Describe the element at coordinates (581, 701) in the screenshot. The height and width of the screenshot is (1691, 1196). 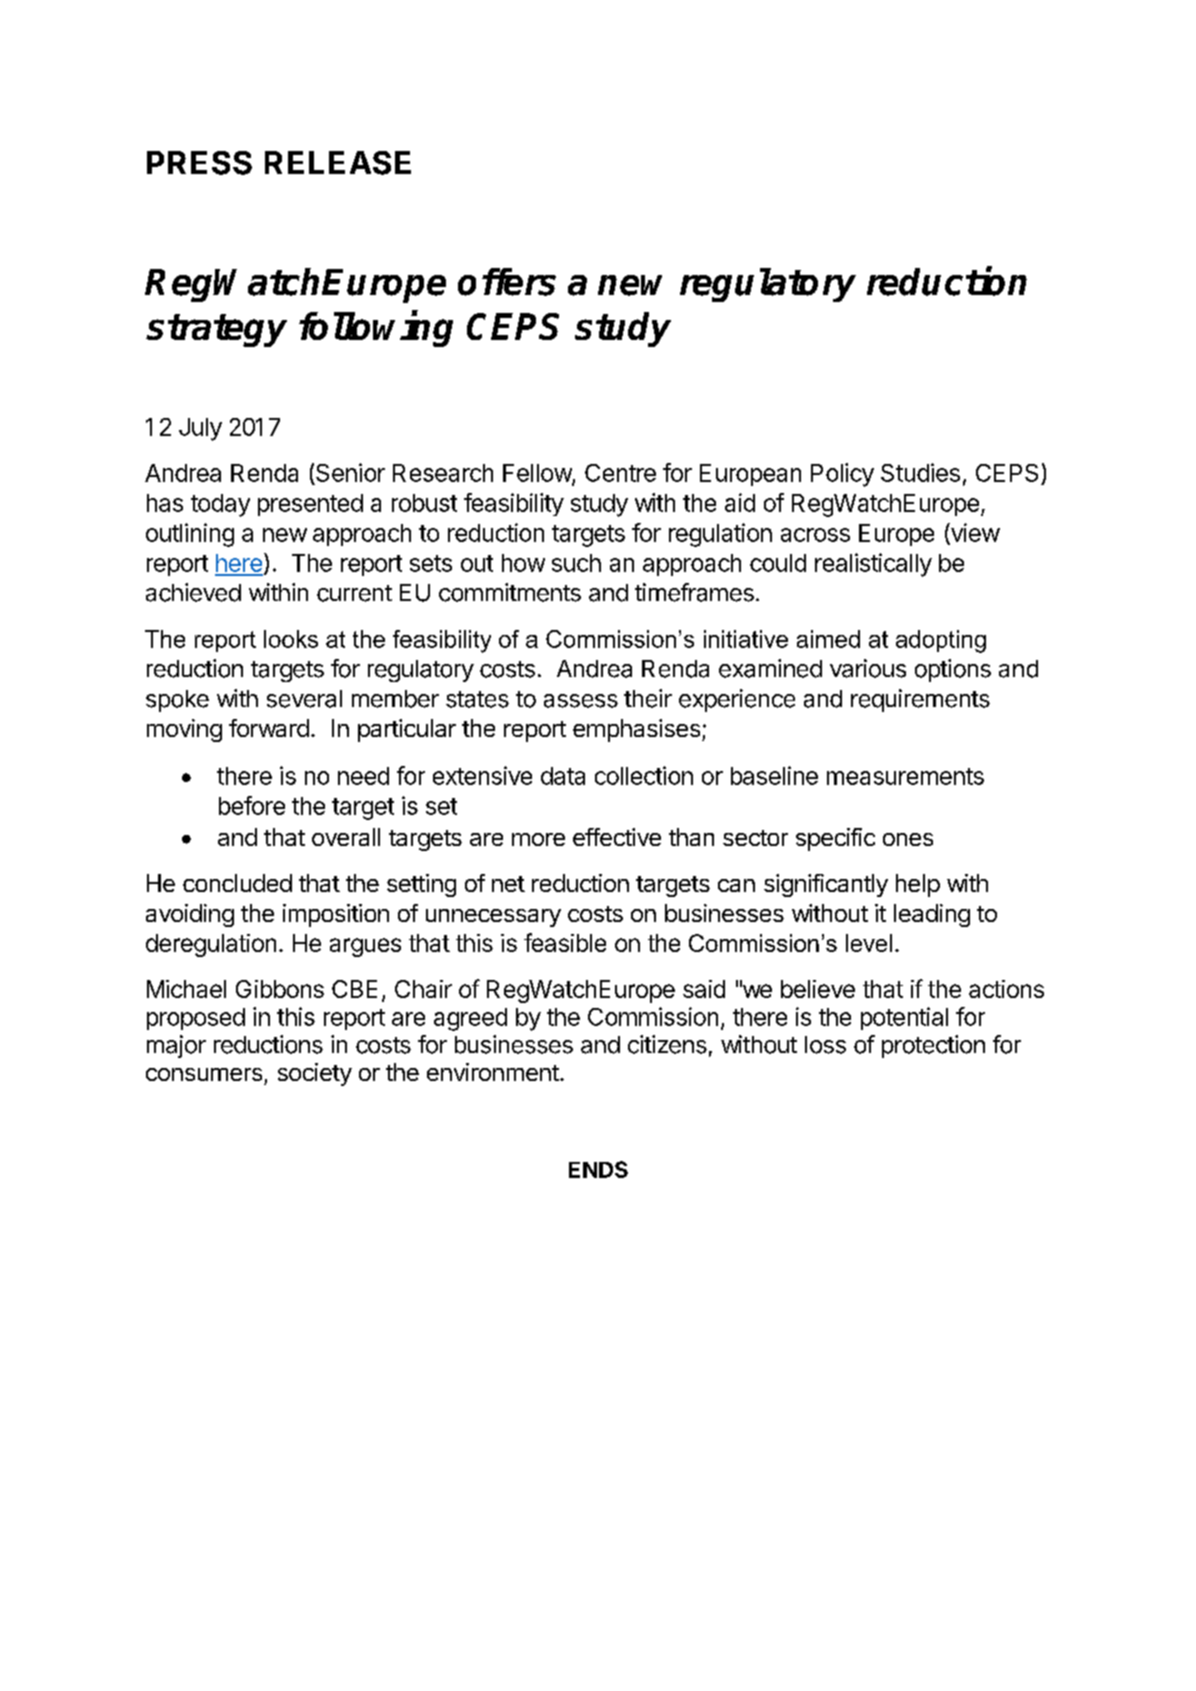
I see `assess` at that location.
